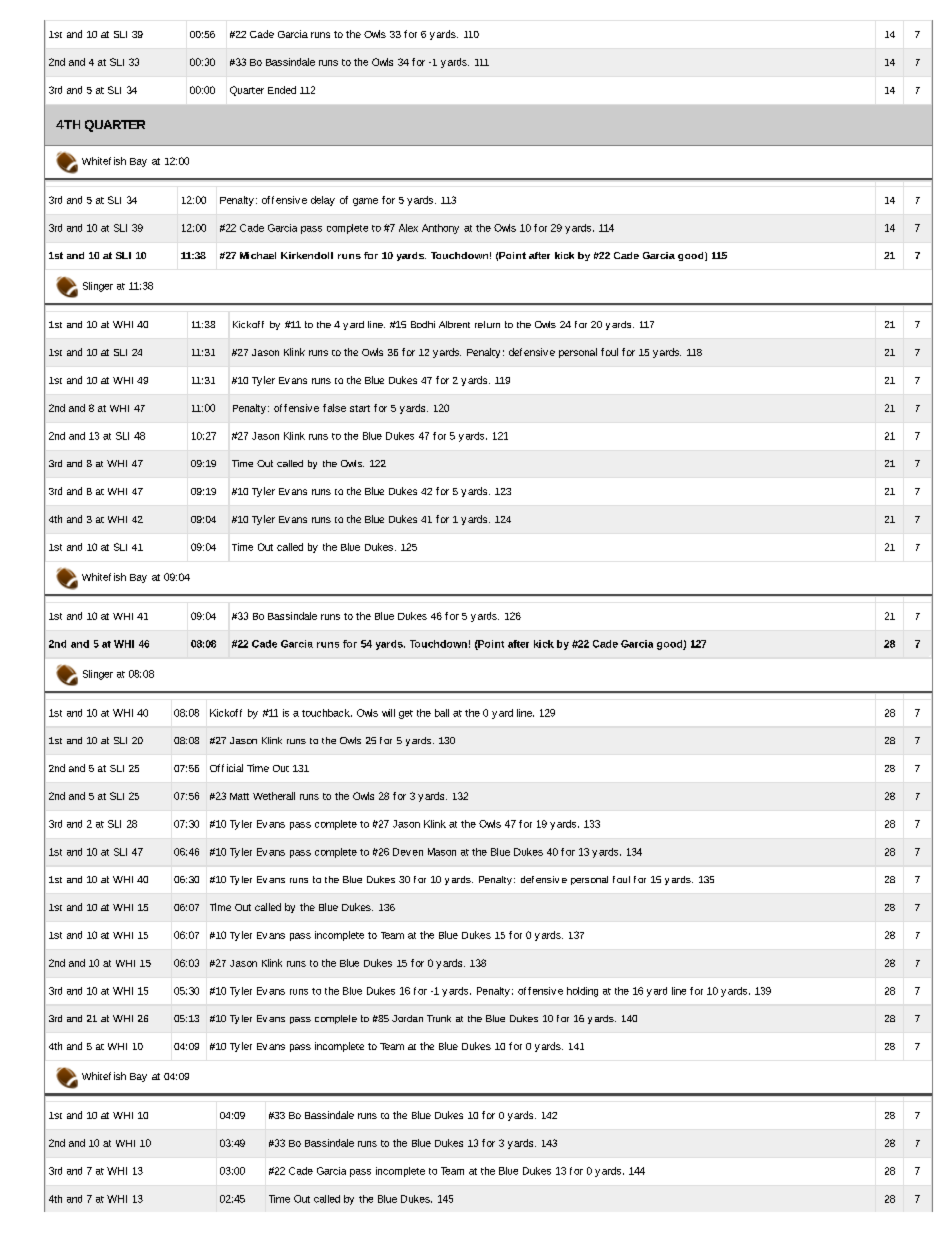 The image size is (952, 1233). Describe the element at coordinates (337, 408) in the document. I see `alse` at that location.
